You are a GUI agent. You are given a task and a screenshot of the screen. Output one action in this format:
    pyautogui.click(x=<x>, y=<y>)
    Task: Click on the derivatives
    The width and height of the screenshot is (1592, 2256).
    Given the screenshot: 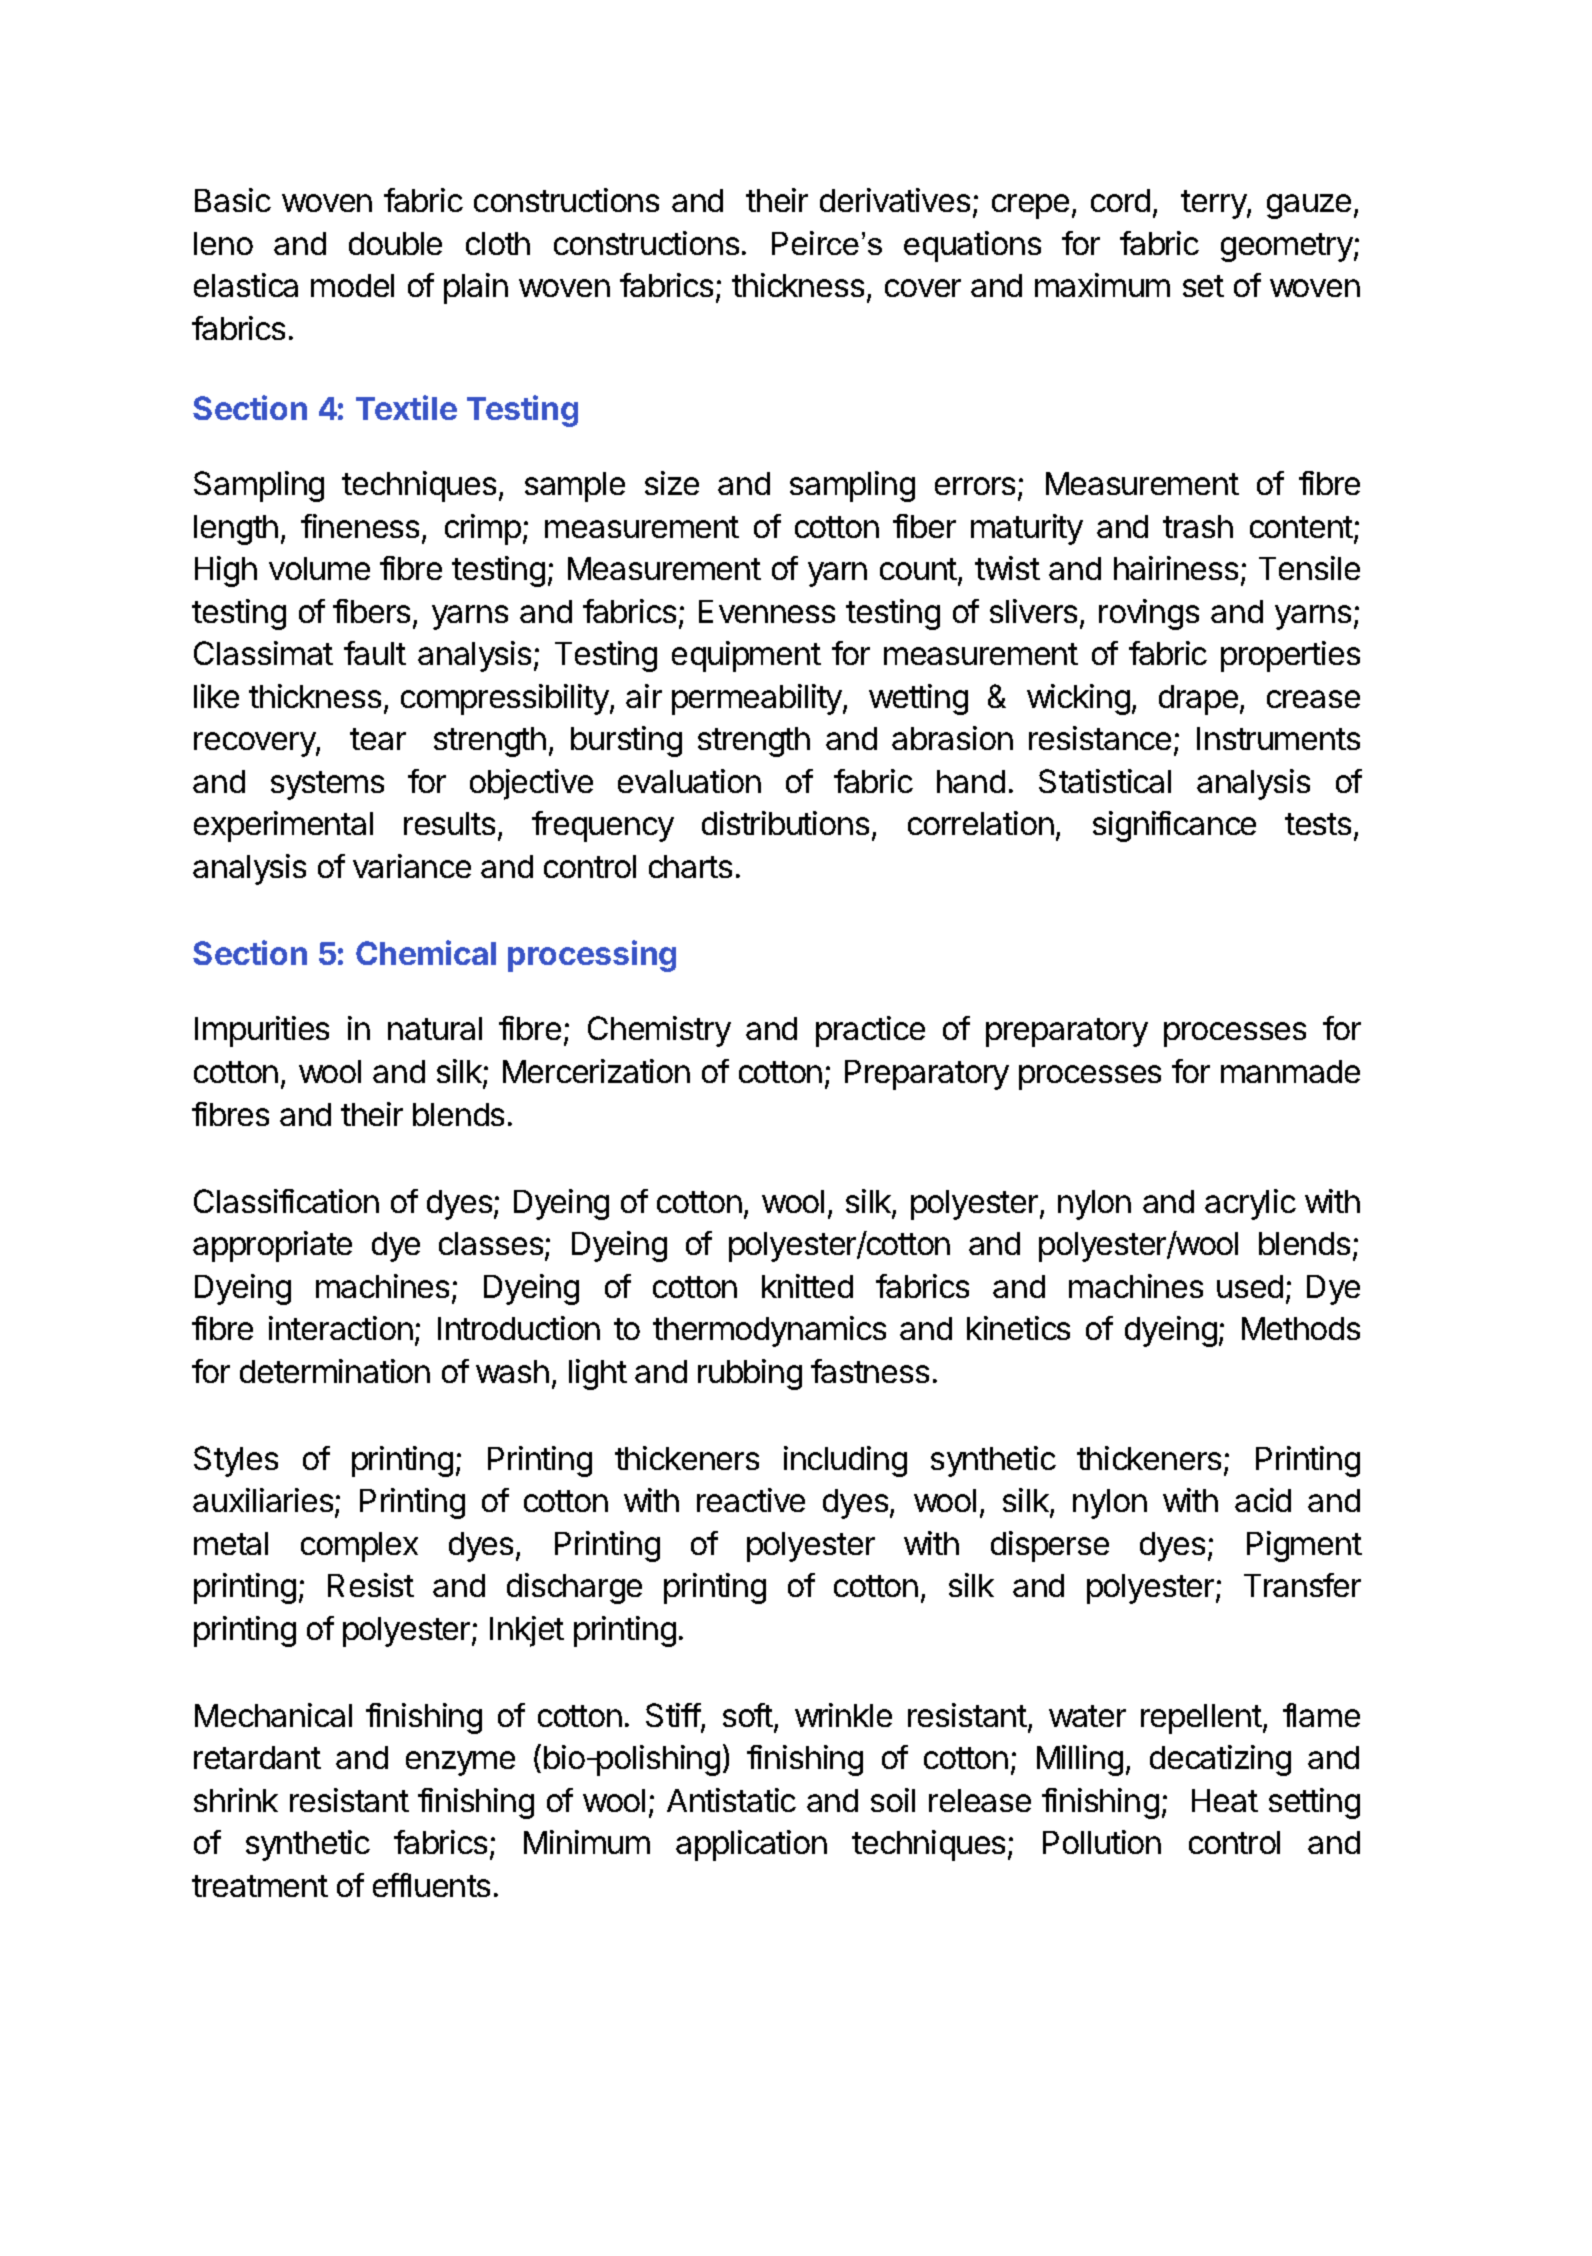 What is the action you would take?
    pyautogui.click(x=895, y=200)
